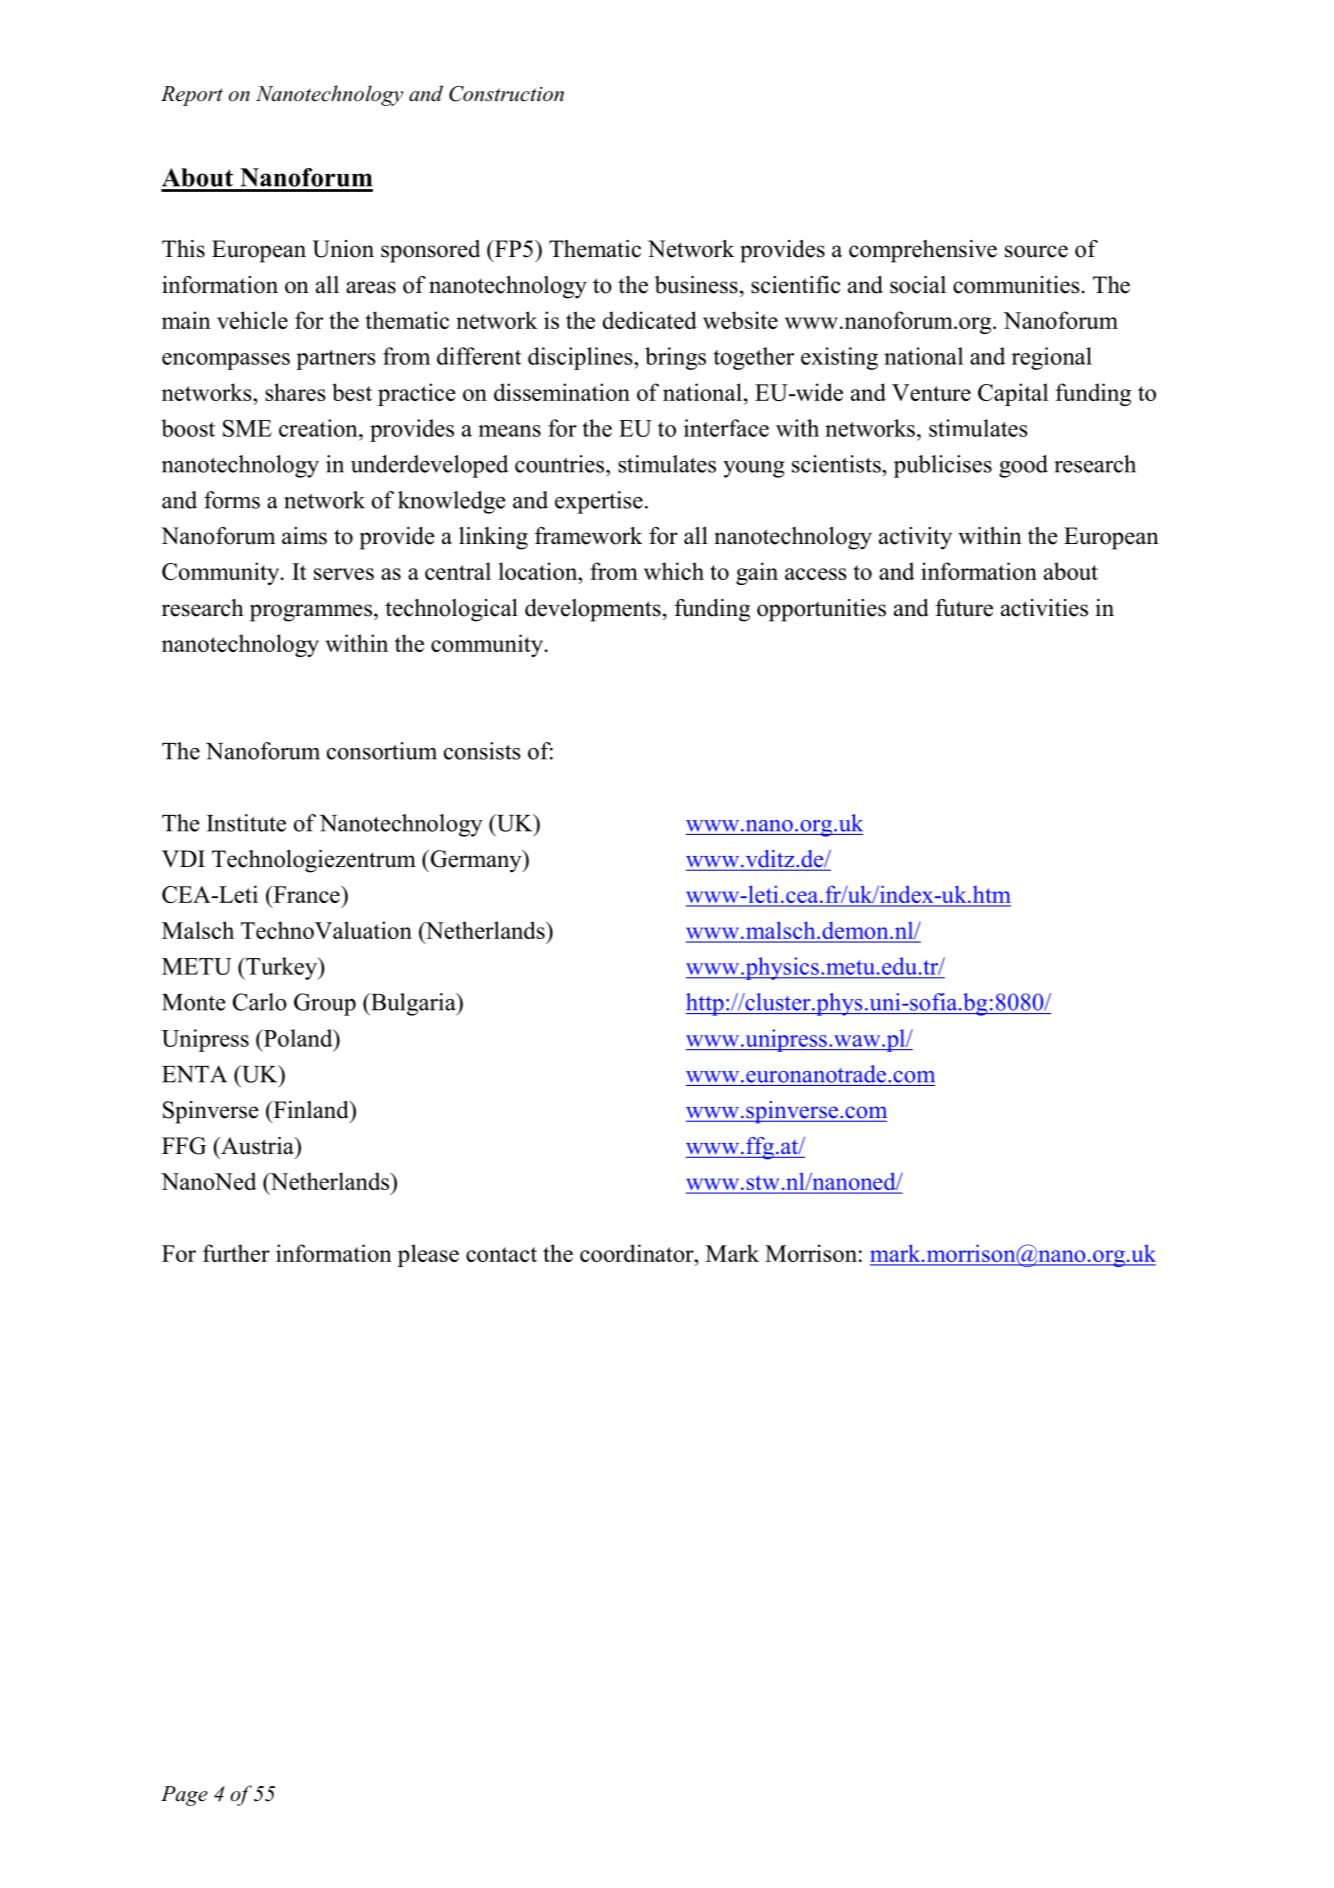  I want to click on Report, so click(192, 96).
